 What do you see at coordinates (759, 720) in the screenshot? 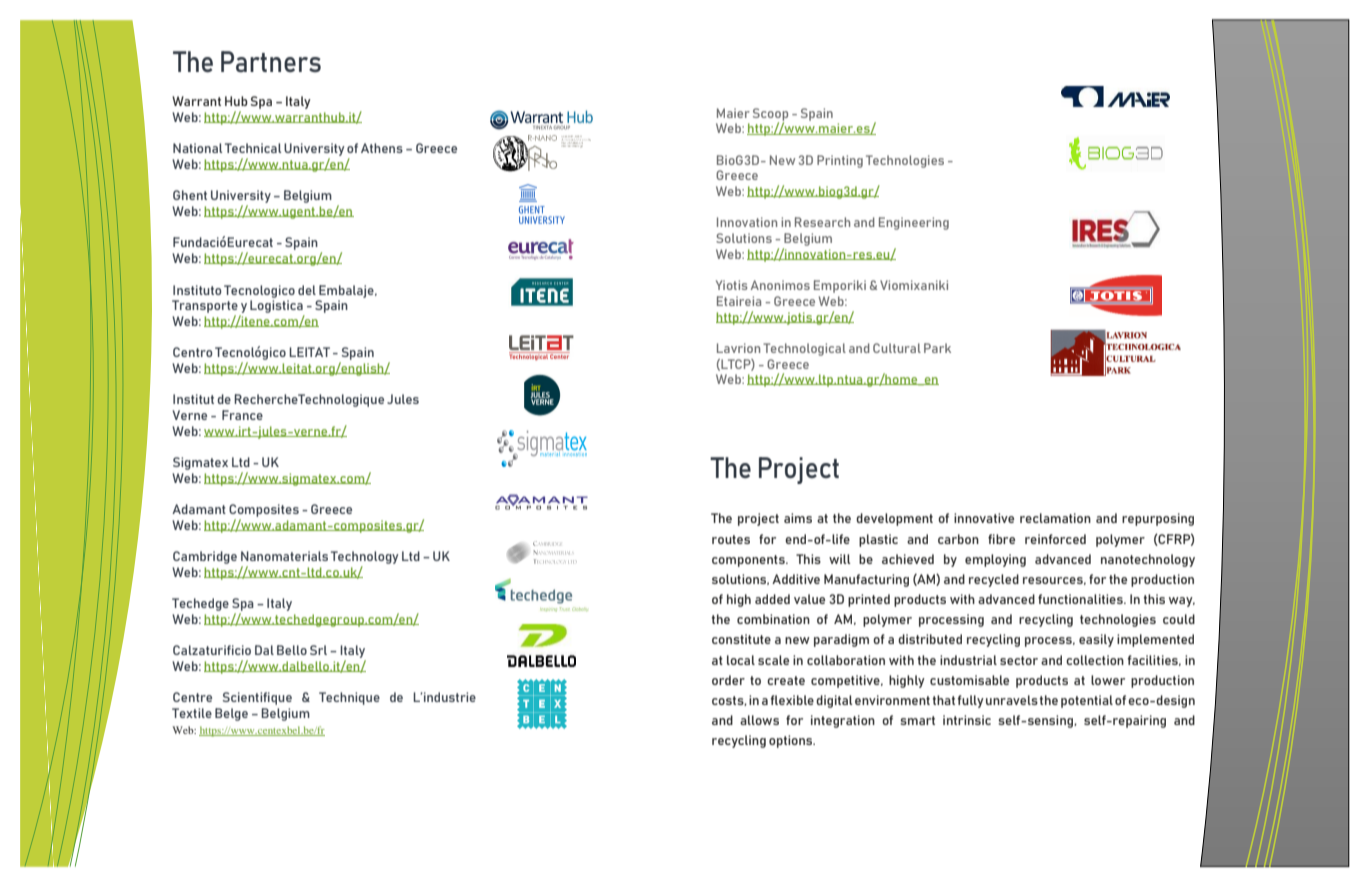
I see `allows` at bounding box center [759, 720].
